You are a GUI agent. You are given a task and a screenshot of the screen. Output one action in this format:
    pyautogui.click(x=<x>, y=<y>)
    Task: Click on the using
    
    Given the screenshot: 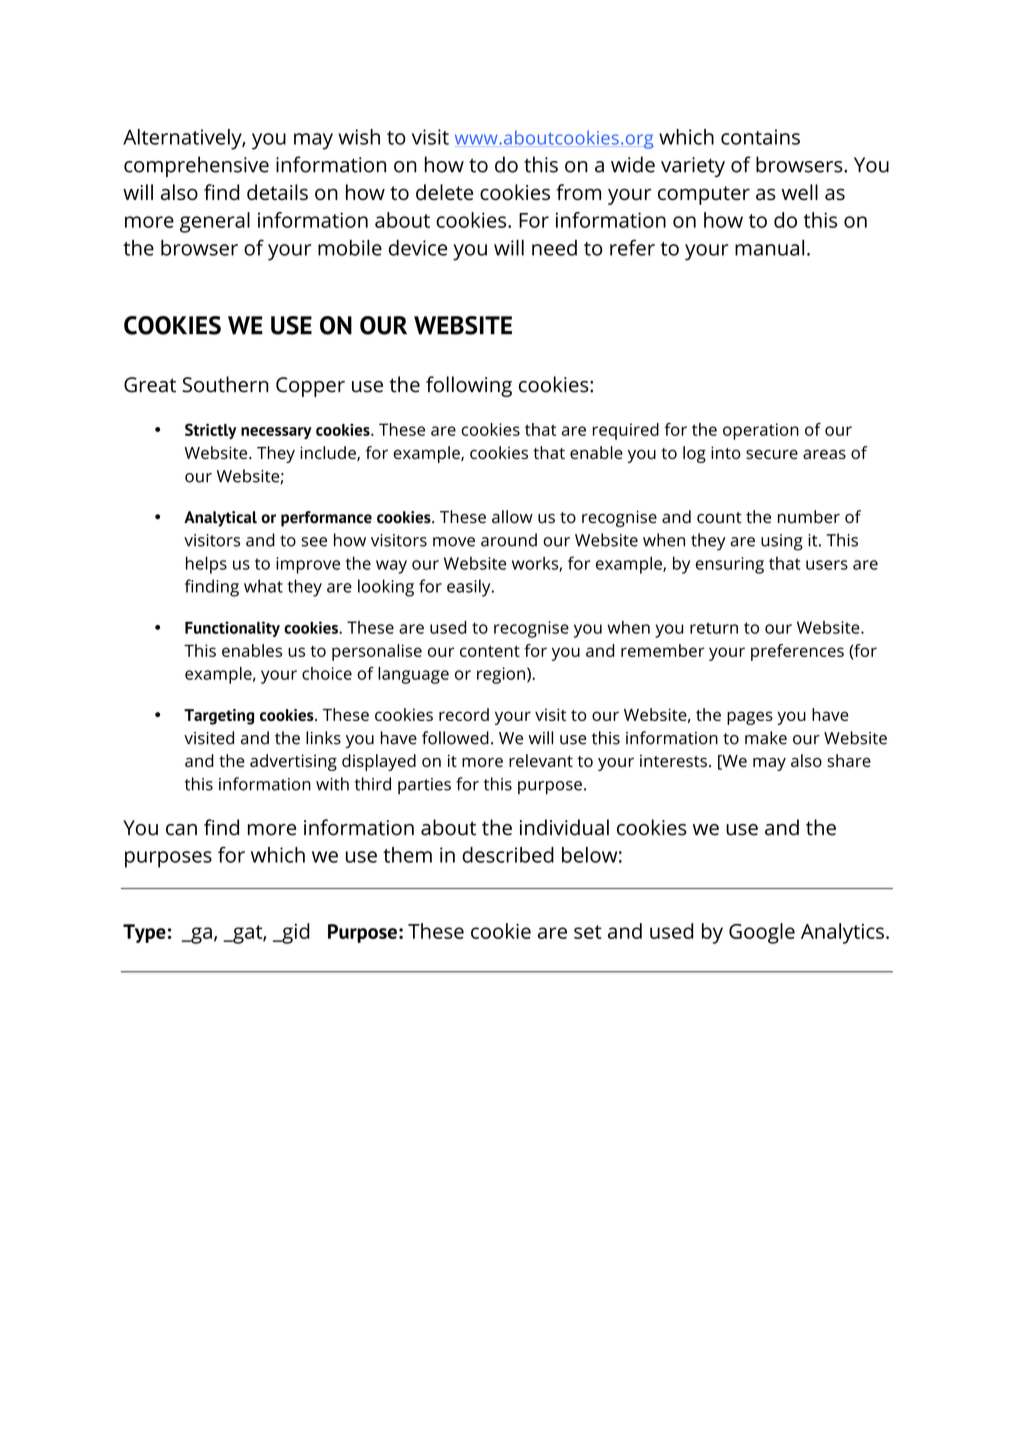 What is the action you would take?
    pyautogui.click(x=782, y=542)
